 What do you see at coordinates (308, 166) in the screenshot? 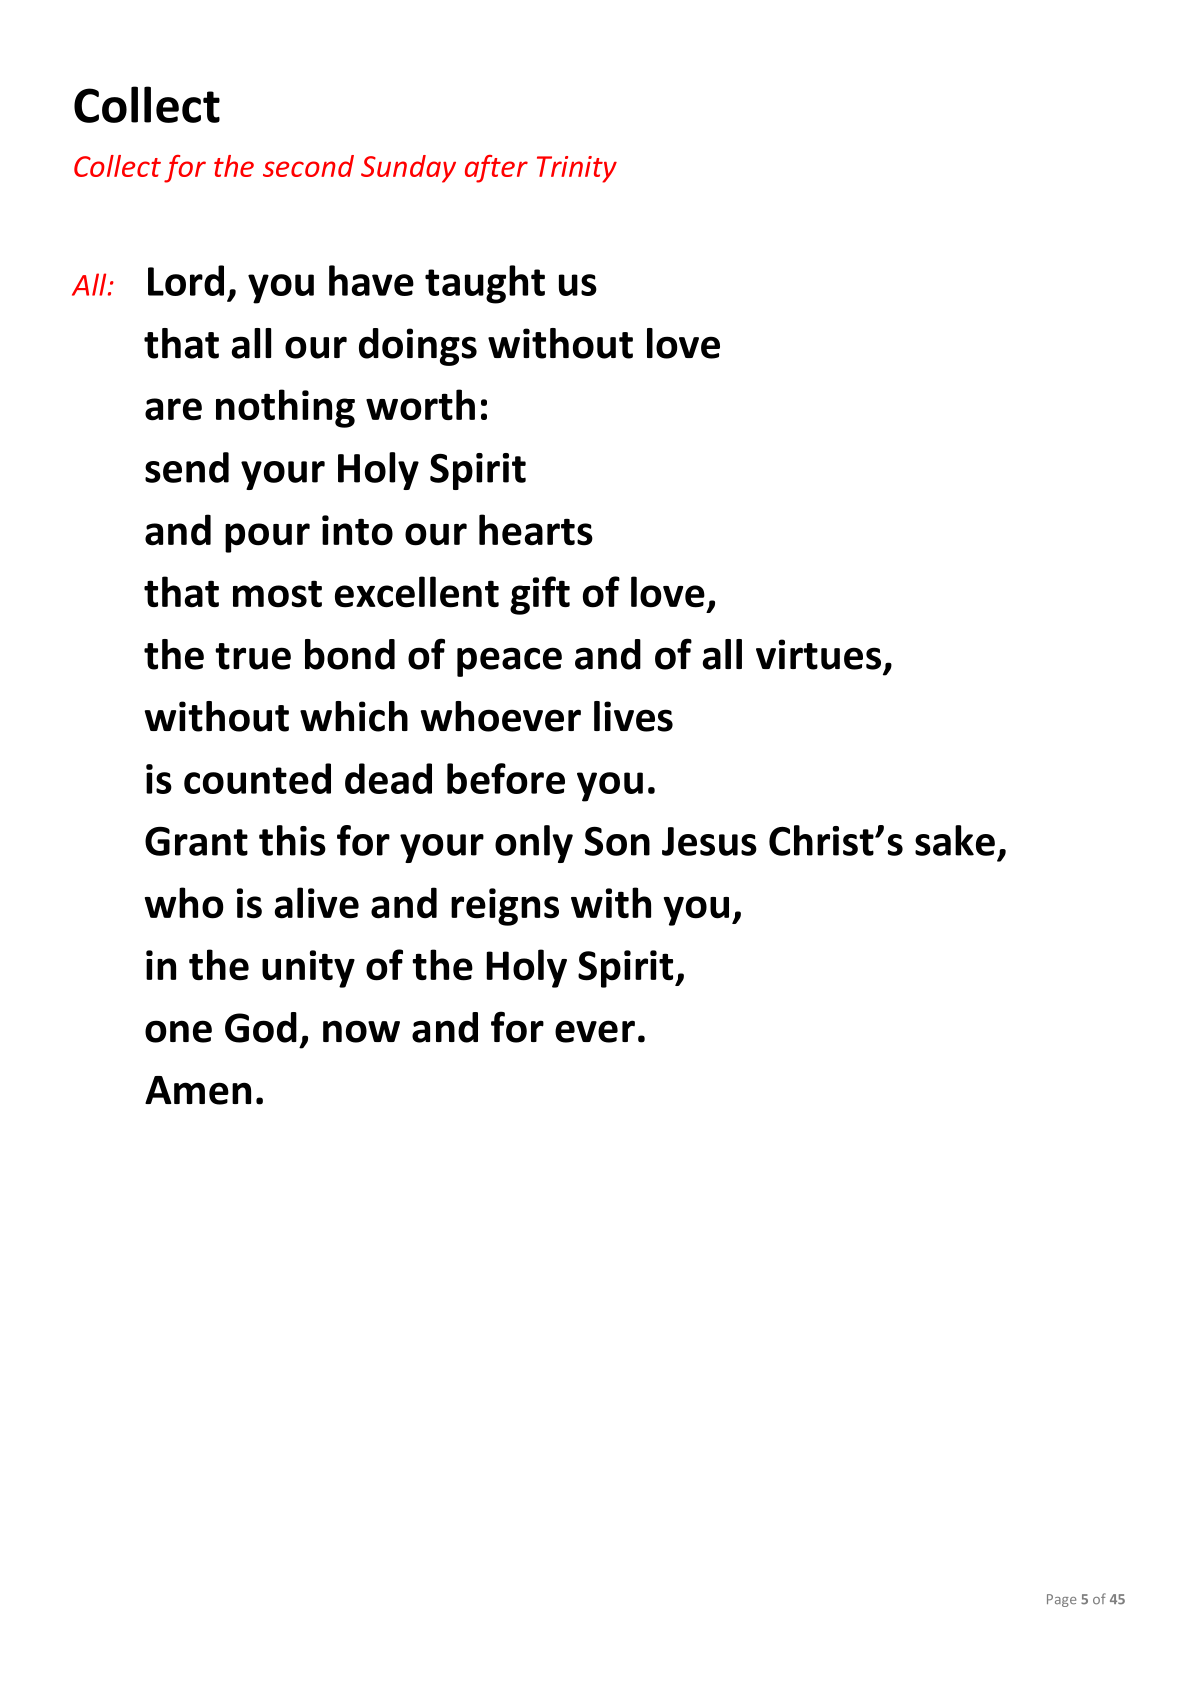
I see `second` at bounding box center [308, 166].
